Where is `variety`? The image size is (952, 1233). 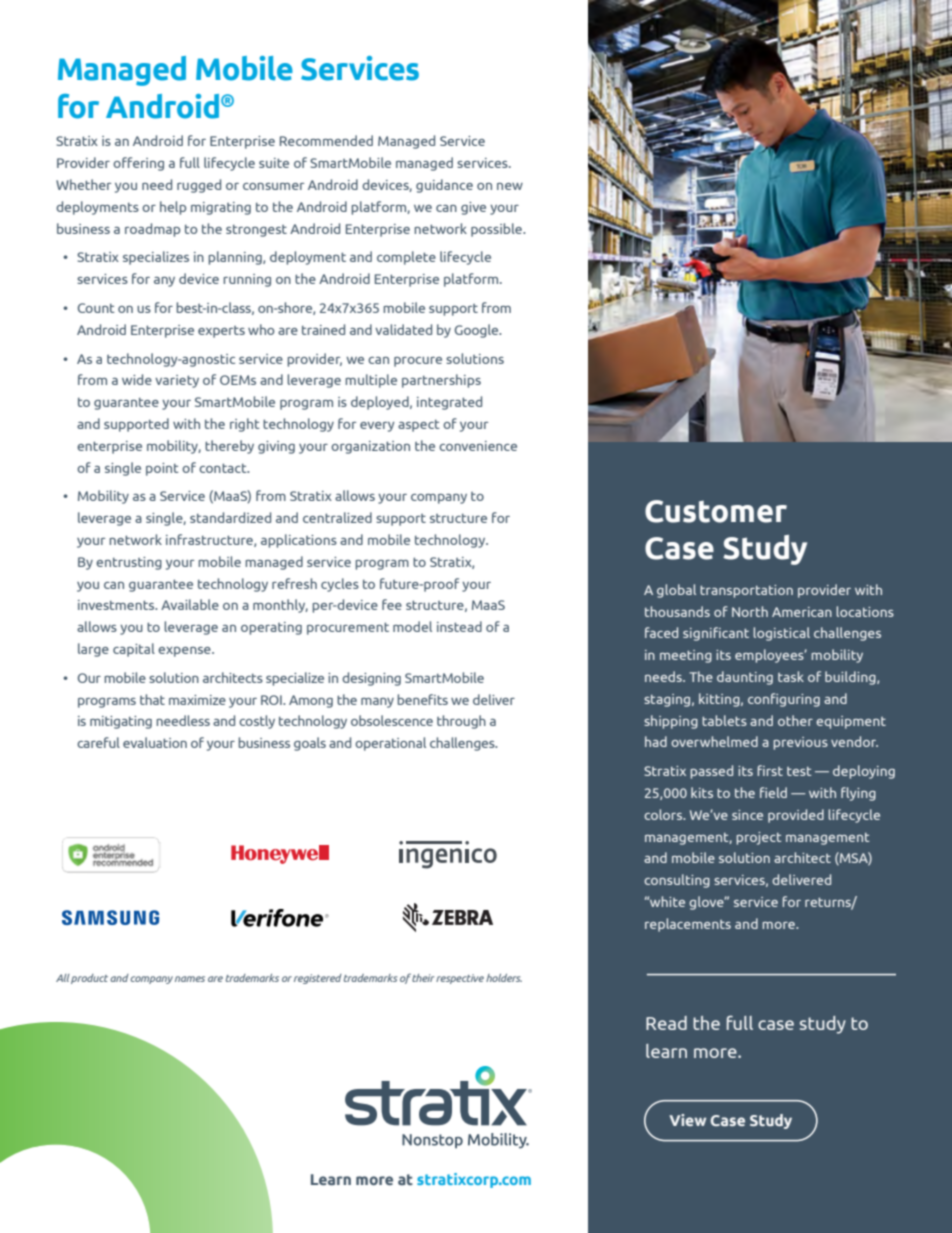
variety is located at coordinates (177, 381).
